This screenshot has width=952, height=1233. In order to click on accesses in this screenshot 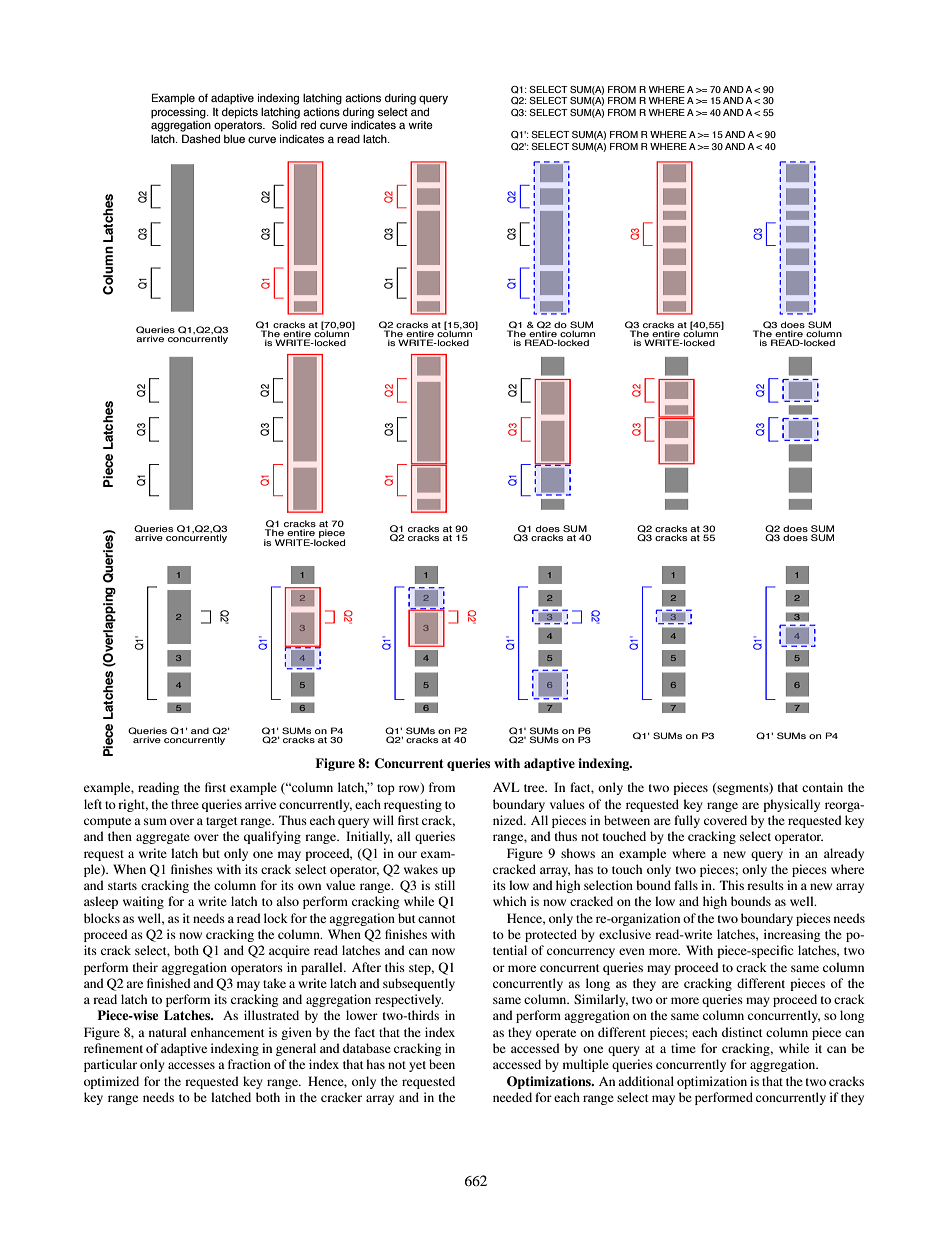, I will do `click(191, 1065)`.
